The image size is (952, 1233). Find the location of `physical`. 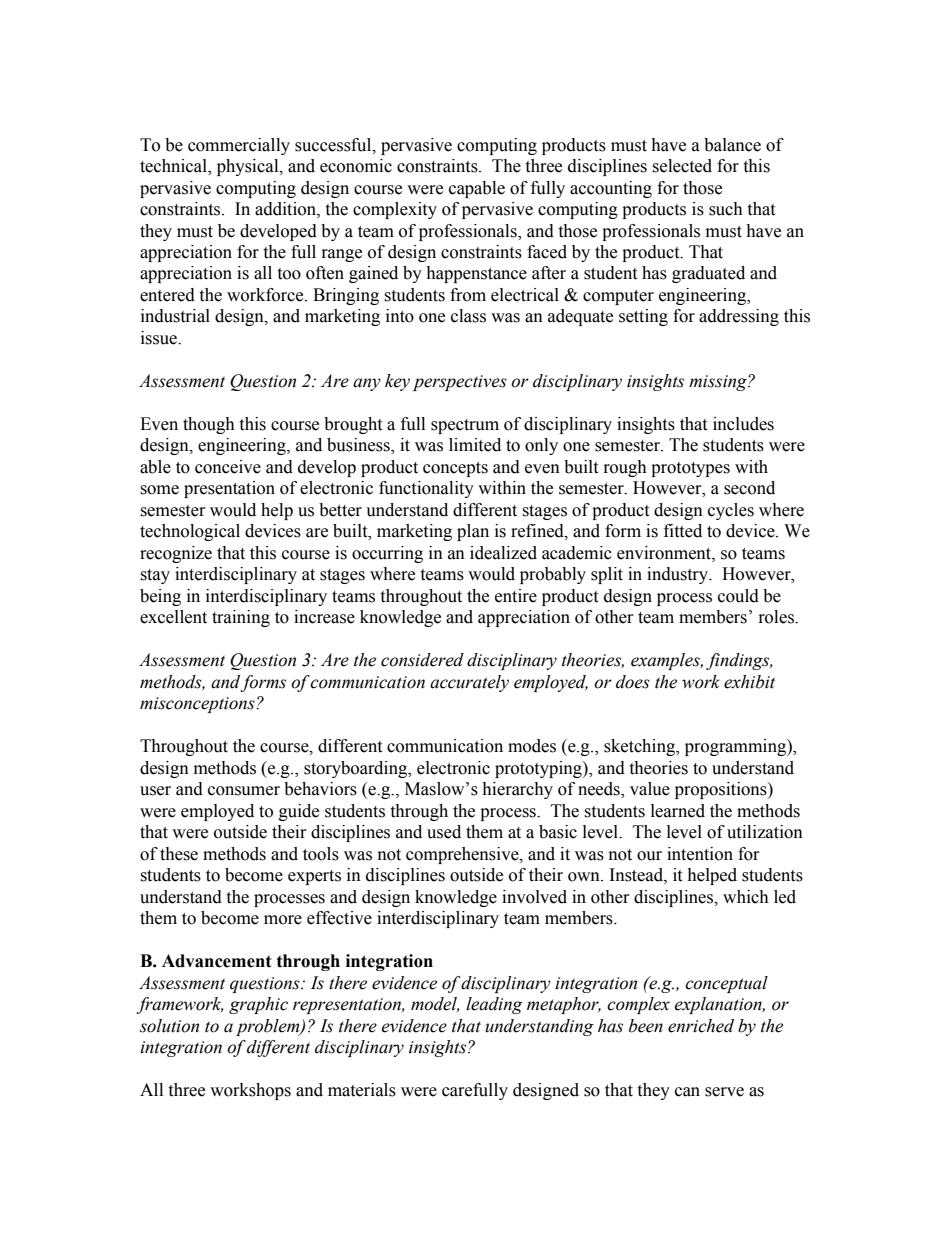

physical is located at coordinates (249, 167).
